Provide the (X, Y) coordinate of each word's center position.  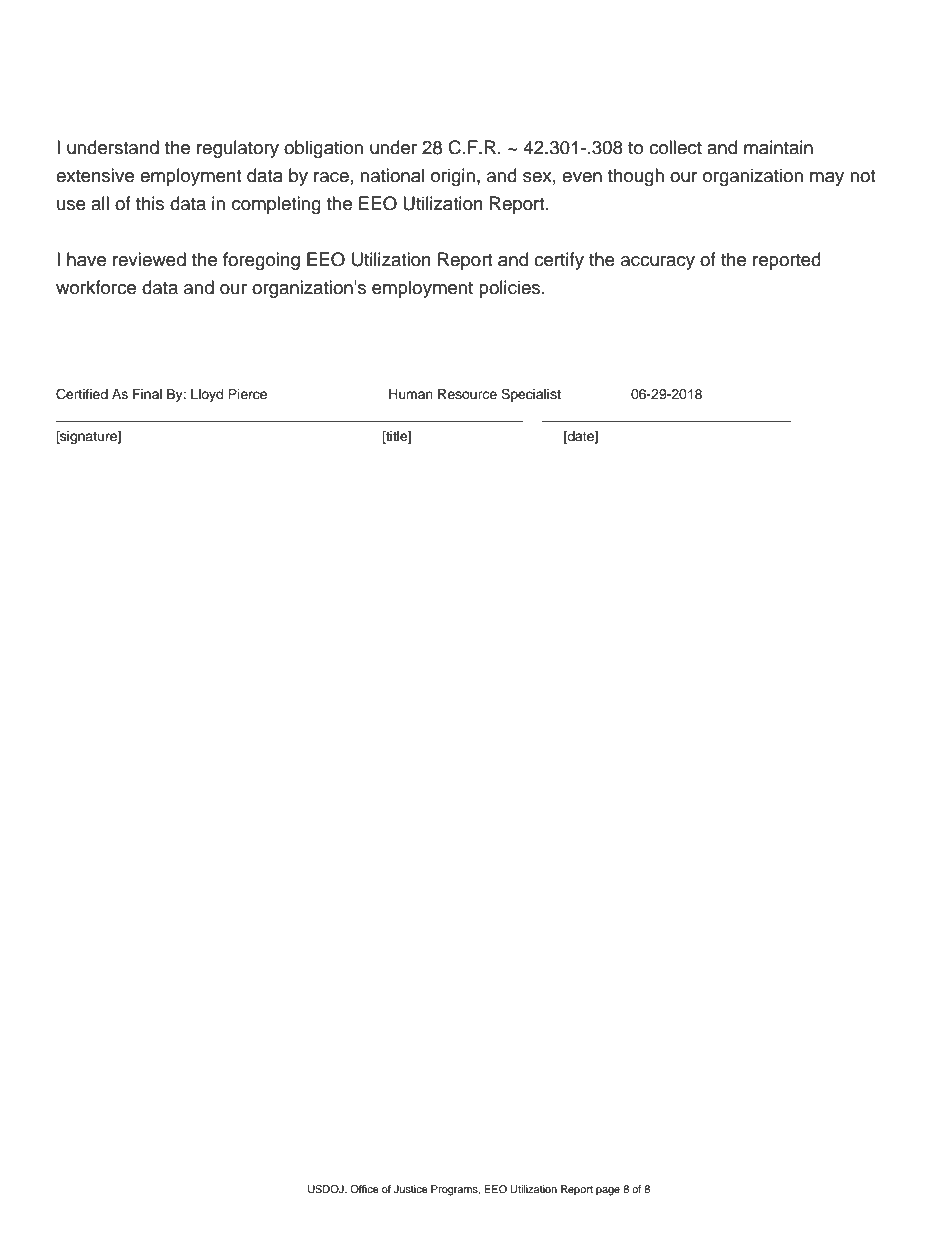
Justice (411, 1189)
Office (364, 1189)
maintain (778, 147)
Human (411, 394)
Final (147, 394)
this (150, 203)
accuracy (658, 263)
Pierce (247, 394)
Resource (467, 394)
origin (453, 177)
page (608, 1191)
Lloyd (207, 395)
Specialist (531, 395)
